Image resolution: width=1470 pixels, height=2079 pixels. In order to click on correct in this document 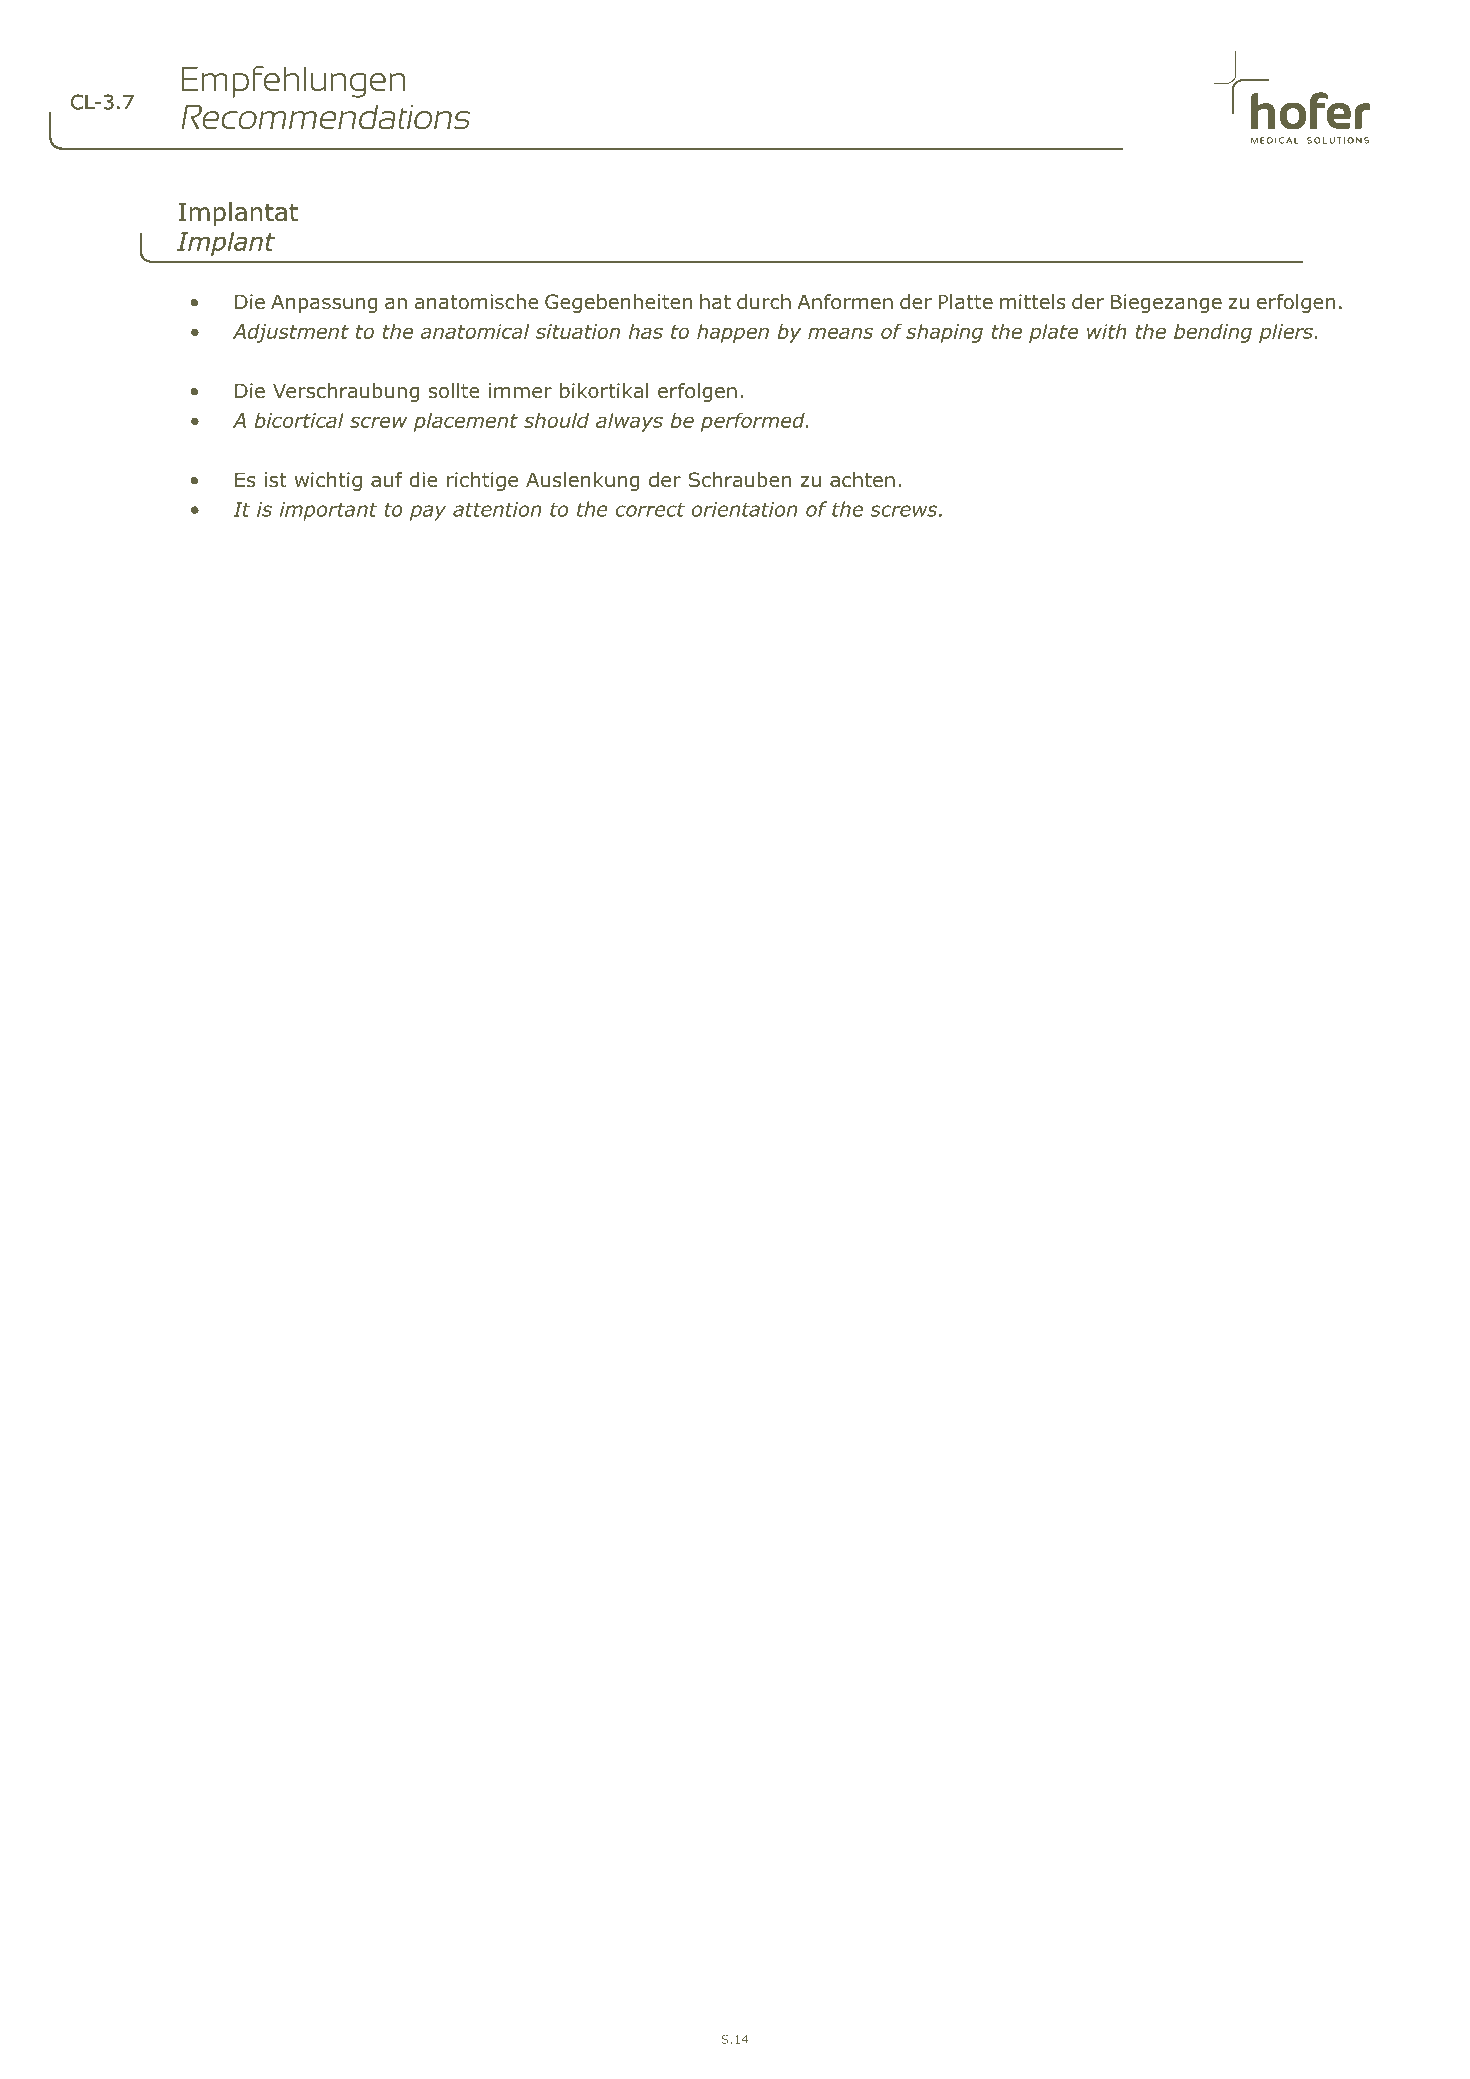, I will do `click(650, 509)`.
